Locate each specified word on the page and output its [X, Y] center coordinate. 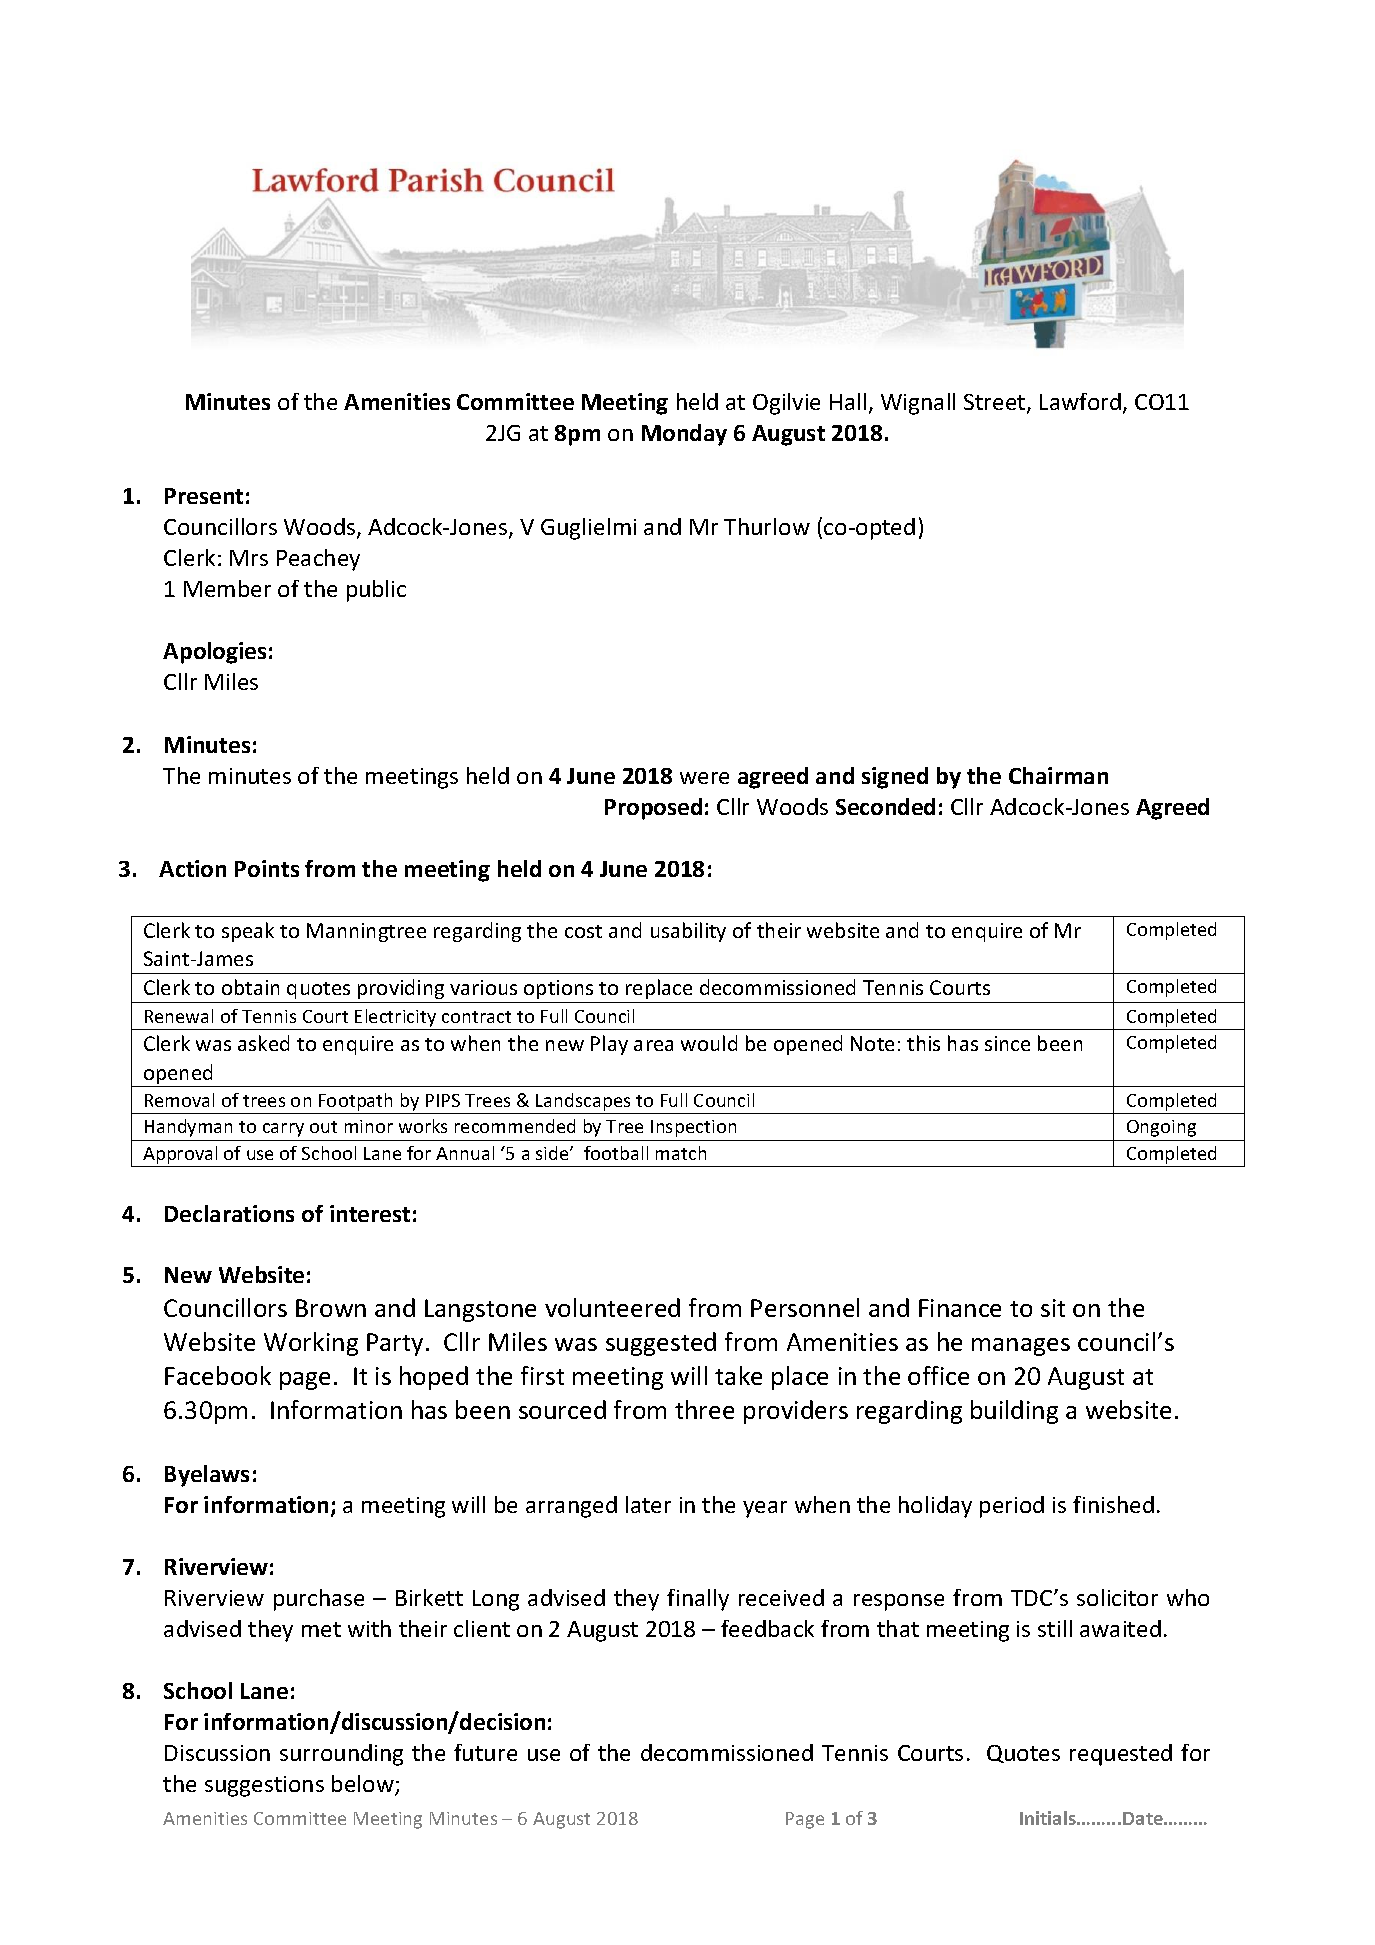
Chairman [1058, 775]
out [323, 1127]
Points [267, 868]
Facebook [218, 1375]
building [1014, 1412]
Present [204, 496]
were [704, 778]
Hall [848, 401]
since [1007, 1043]
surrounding [341, 1755]
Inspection [693, 1128]
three [704, 1409]
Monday [684, 435]
